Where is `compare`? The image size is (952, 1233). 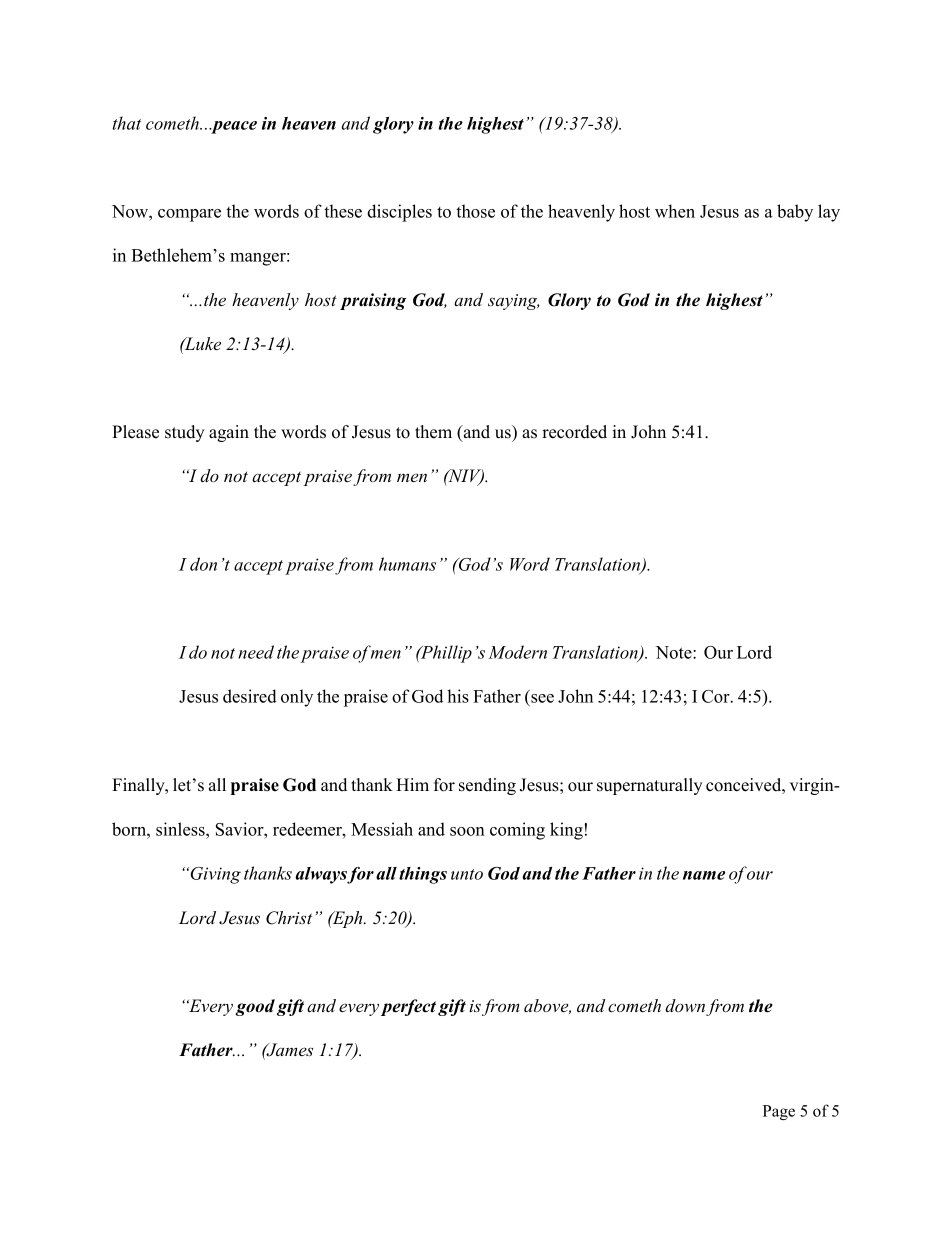 compare is located at coordinates (189, 215).
